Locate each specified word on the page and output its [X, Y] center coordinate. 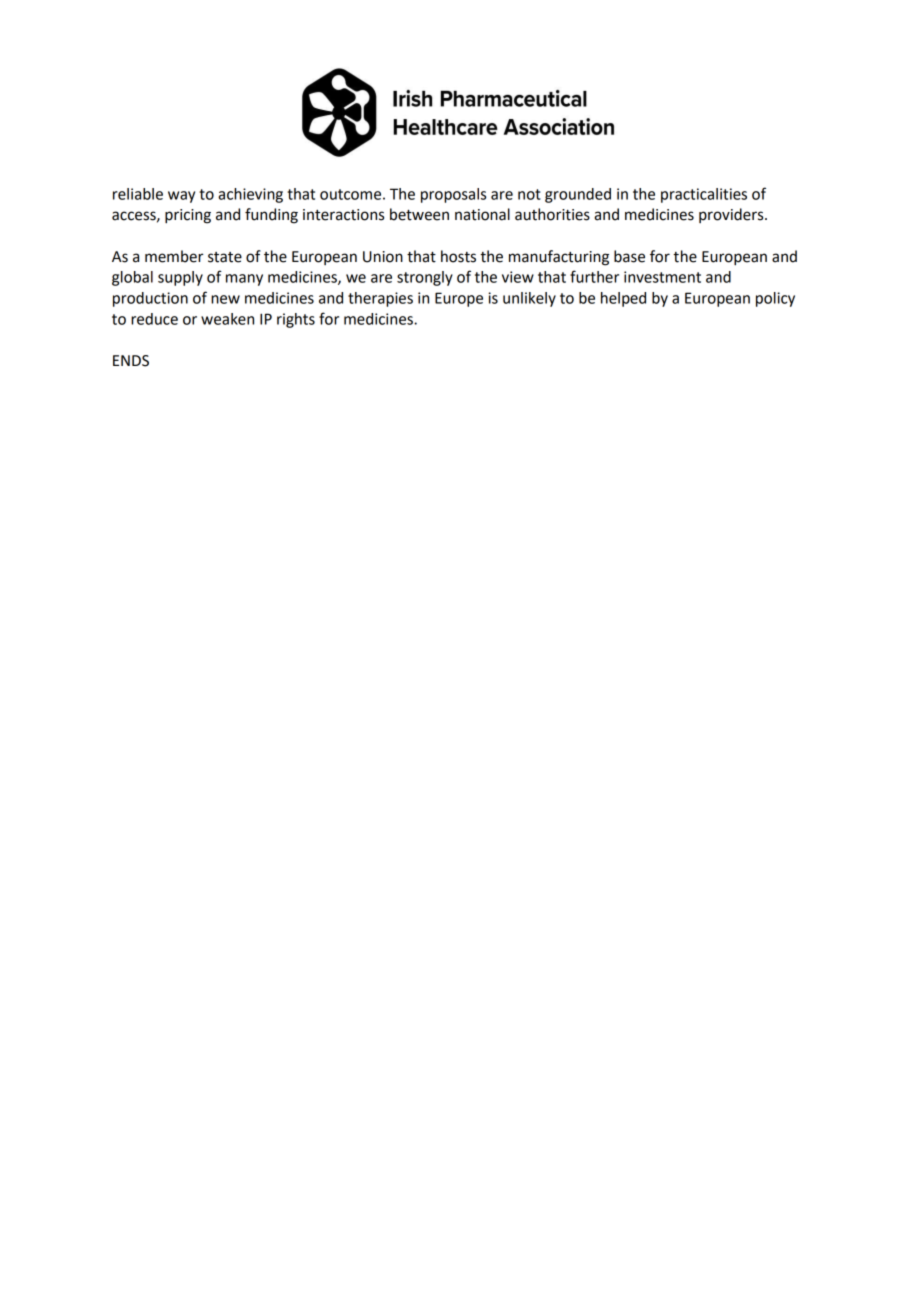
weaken [227, 319]
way [181, 197]
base [629, 256]
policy [775, 299]
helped [623, 299]
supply [180, 278]
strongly [425, 278]
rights [296, 320]
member [174, 256]
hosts [458, 256]
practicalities [704, 195]
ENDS [131, 361]
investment [662, 277]
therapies [380, 299]
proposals [453, 195]
